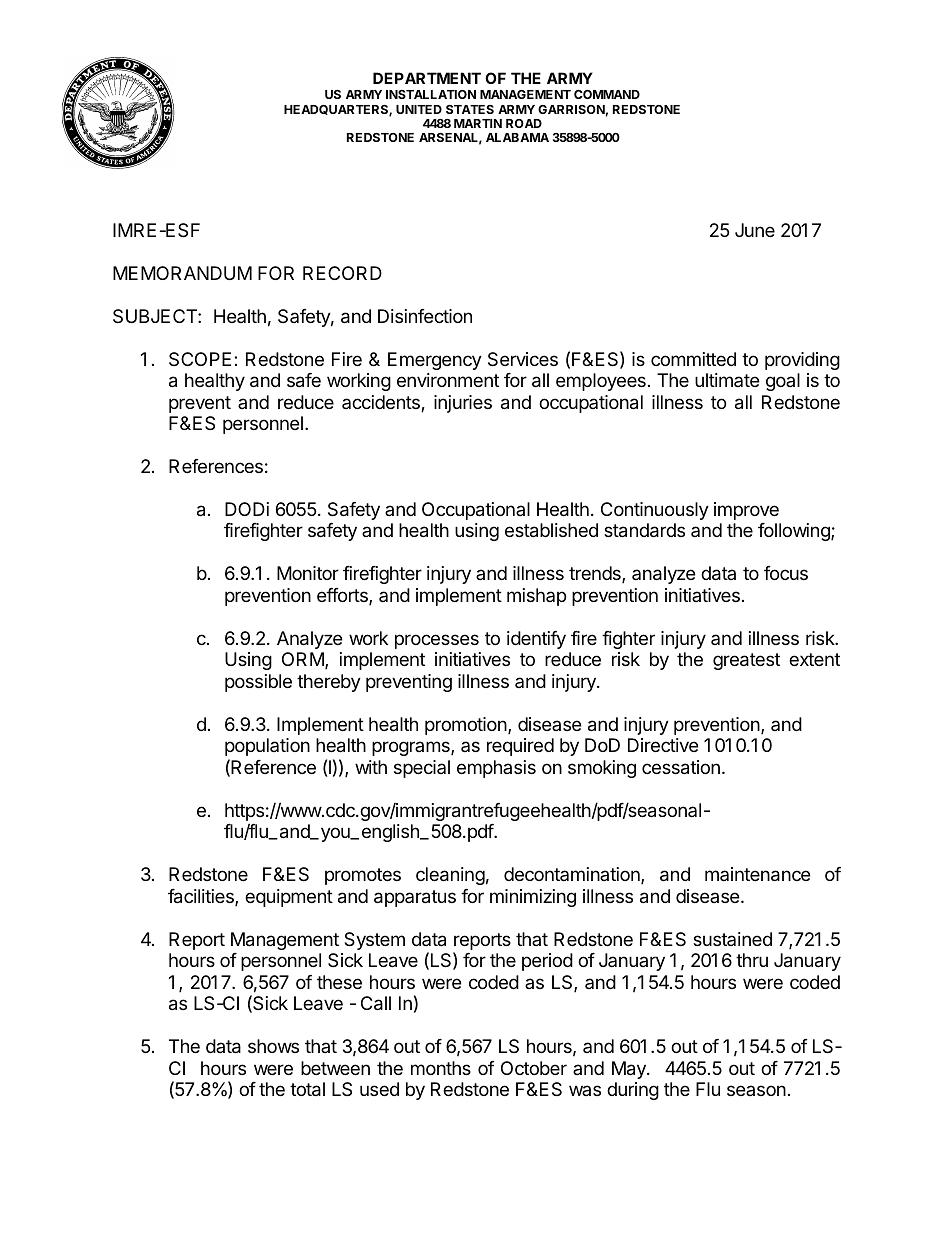 This page has width=952, height=1233. What do you see at coordinates (630, 1070) in the page?
I see `May` at bounding box center [630, 1070].
